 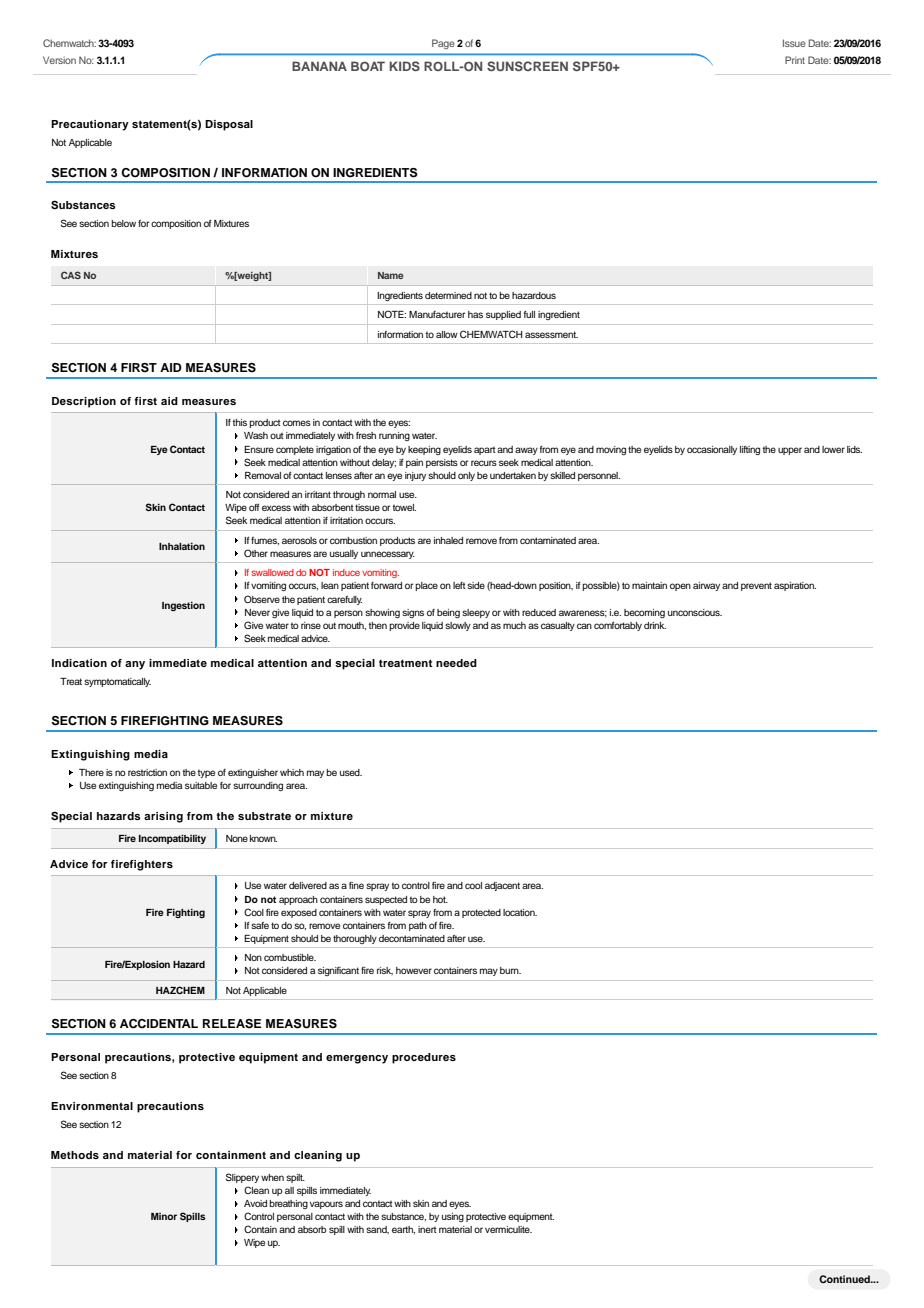 I want to click on slowly, so click(x=458, y=626).
